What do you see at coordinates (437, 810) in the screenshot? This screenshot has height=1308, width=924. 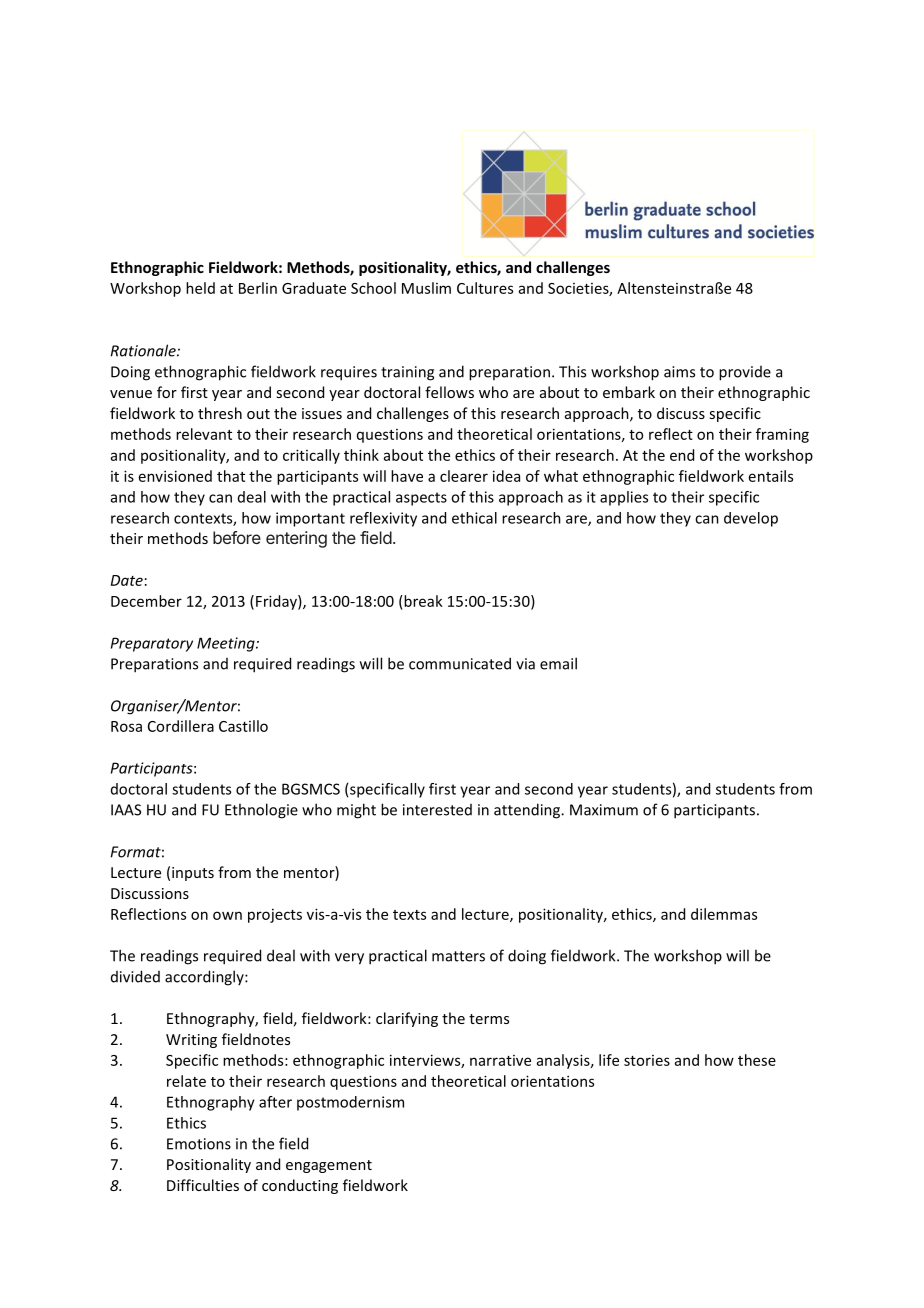 I see `interested` at bounding box center [437, 810].
